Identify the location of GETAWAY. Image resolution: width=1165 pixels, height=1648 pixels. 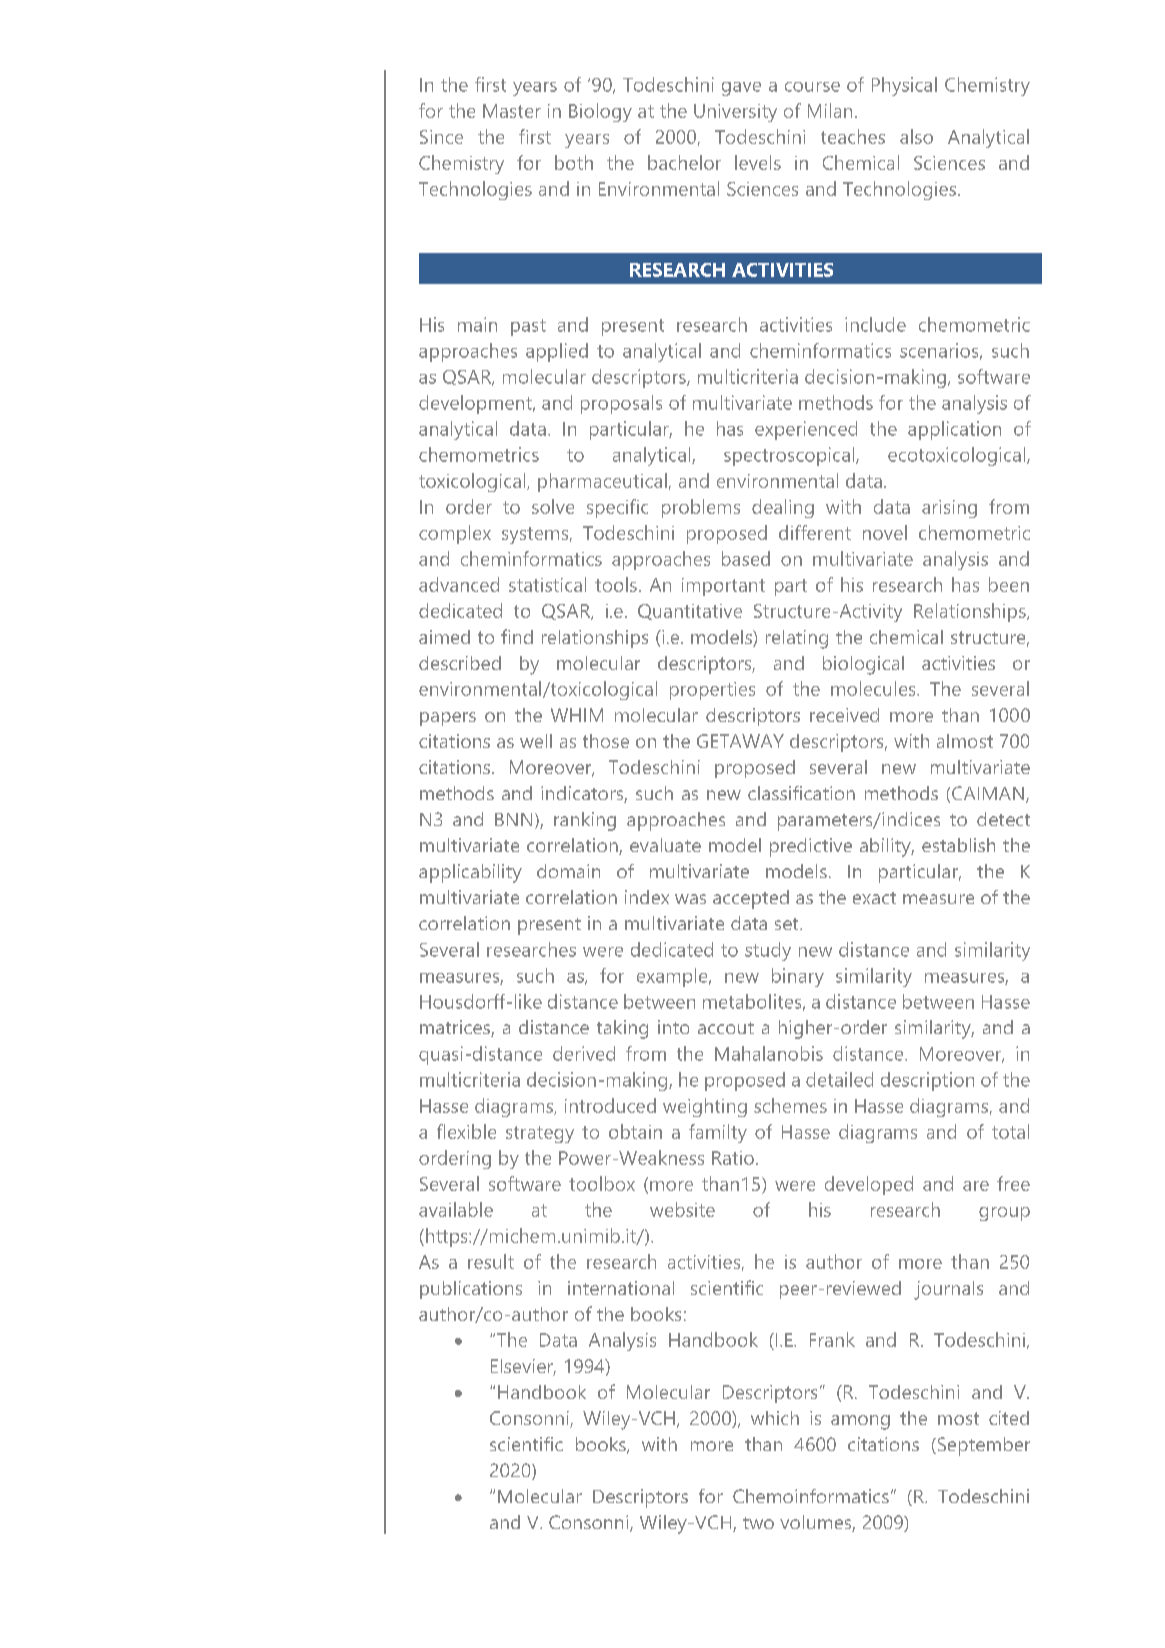
(740, 741).
